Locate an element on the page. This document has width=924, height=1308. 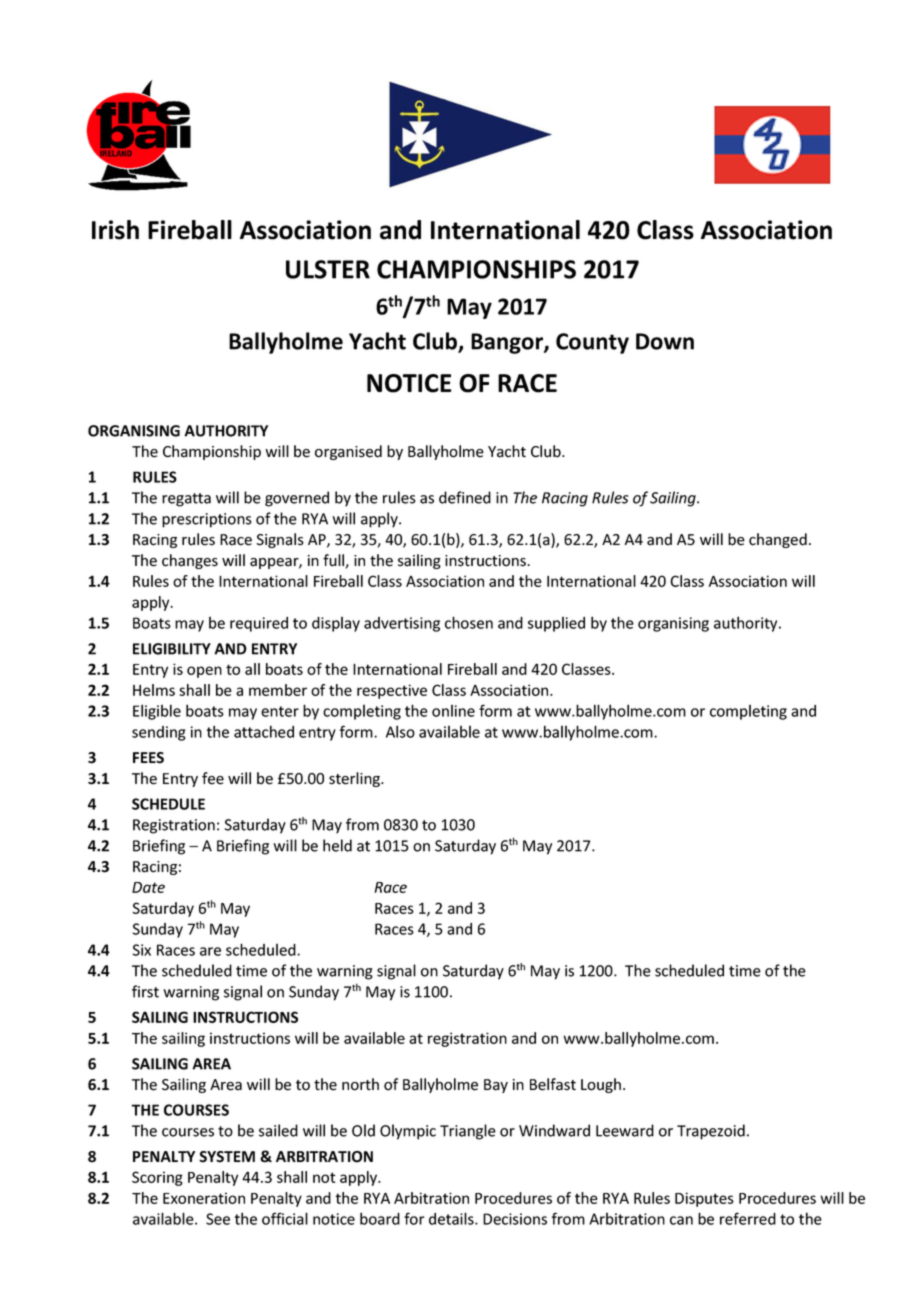
online is located at coordinates (453, 711).
